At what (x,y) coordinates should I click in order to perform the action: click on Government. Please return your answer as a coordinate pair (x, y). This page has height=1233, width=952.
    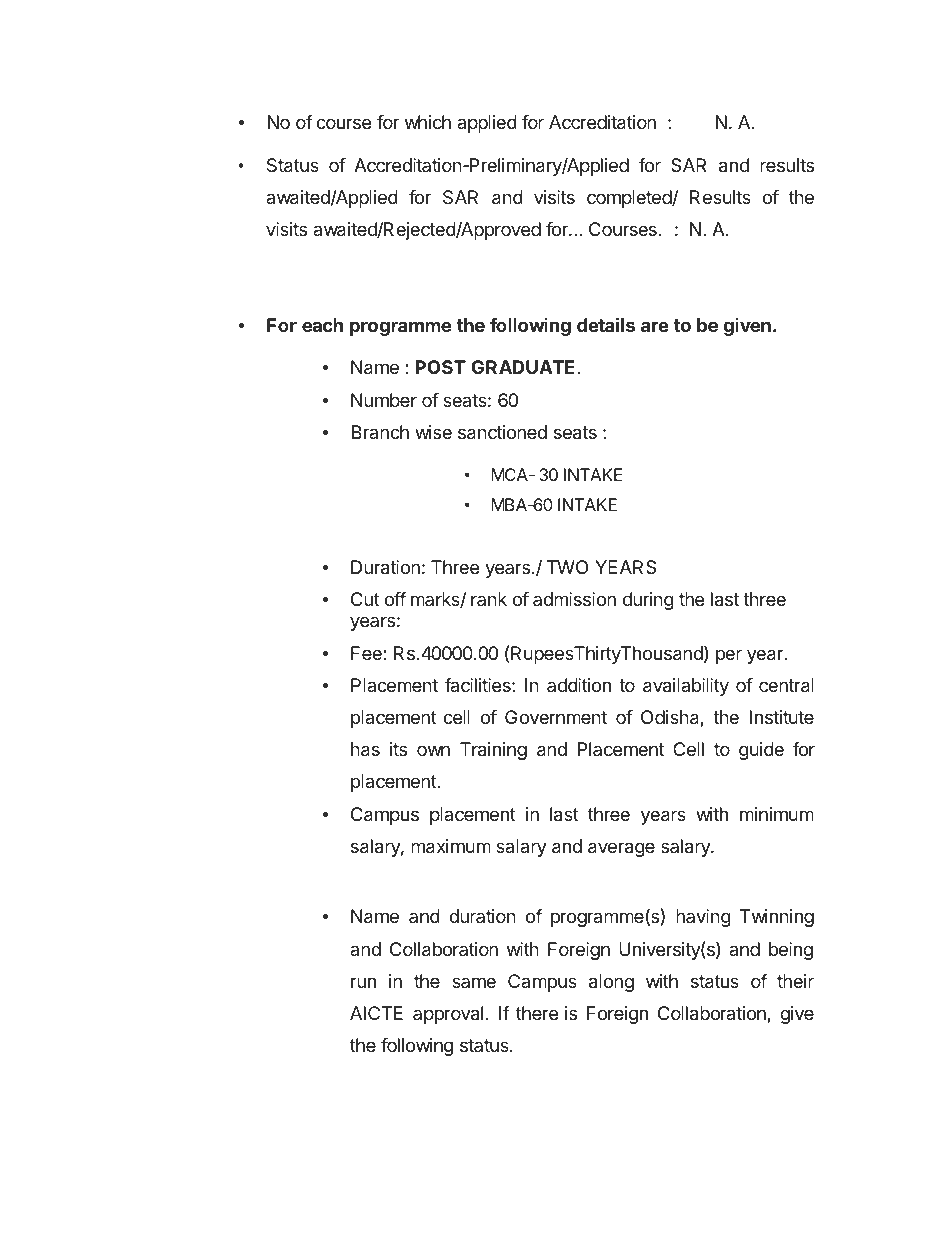
    Looking at the image, I should click on (556, 717).
